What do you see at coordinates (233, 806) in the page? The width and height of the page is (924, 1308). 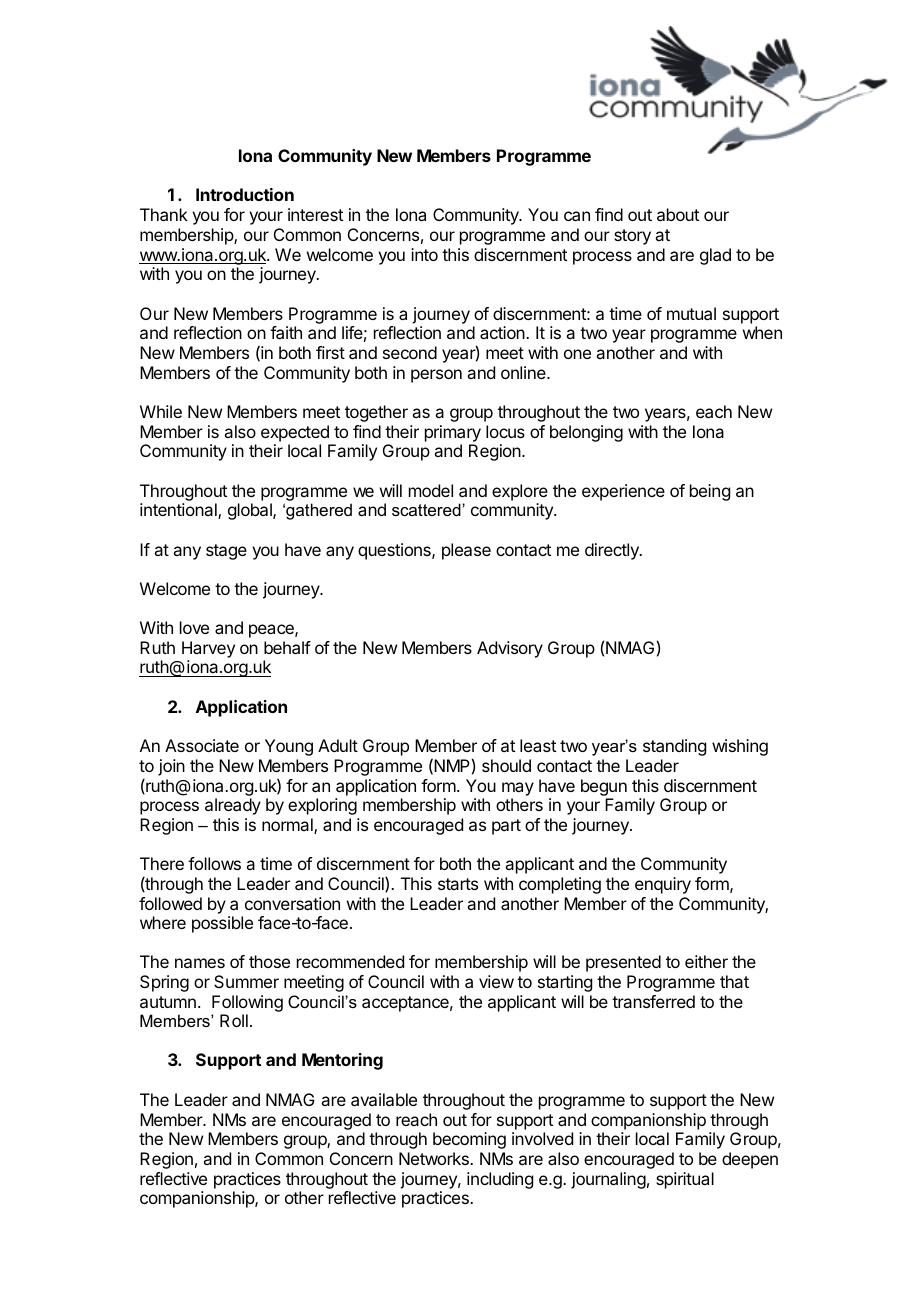 I see `already` at bounding box center [233, 806].
